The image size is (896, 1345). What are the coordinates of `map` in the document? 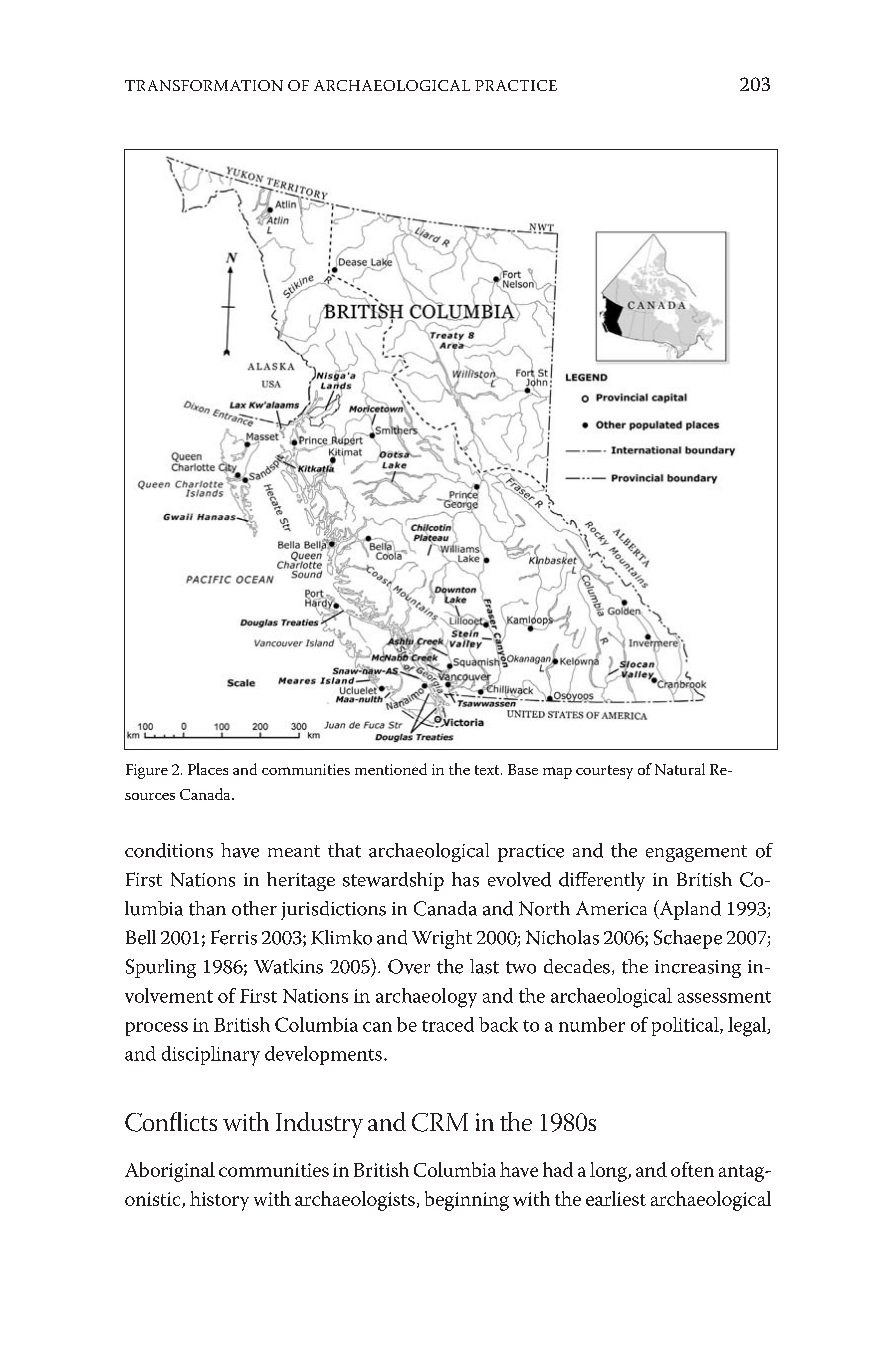 It's located at (557, 773).
